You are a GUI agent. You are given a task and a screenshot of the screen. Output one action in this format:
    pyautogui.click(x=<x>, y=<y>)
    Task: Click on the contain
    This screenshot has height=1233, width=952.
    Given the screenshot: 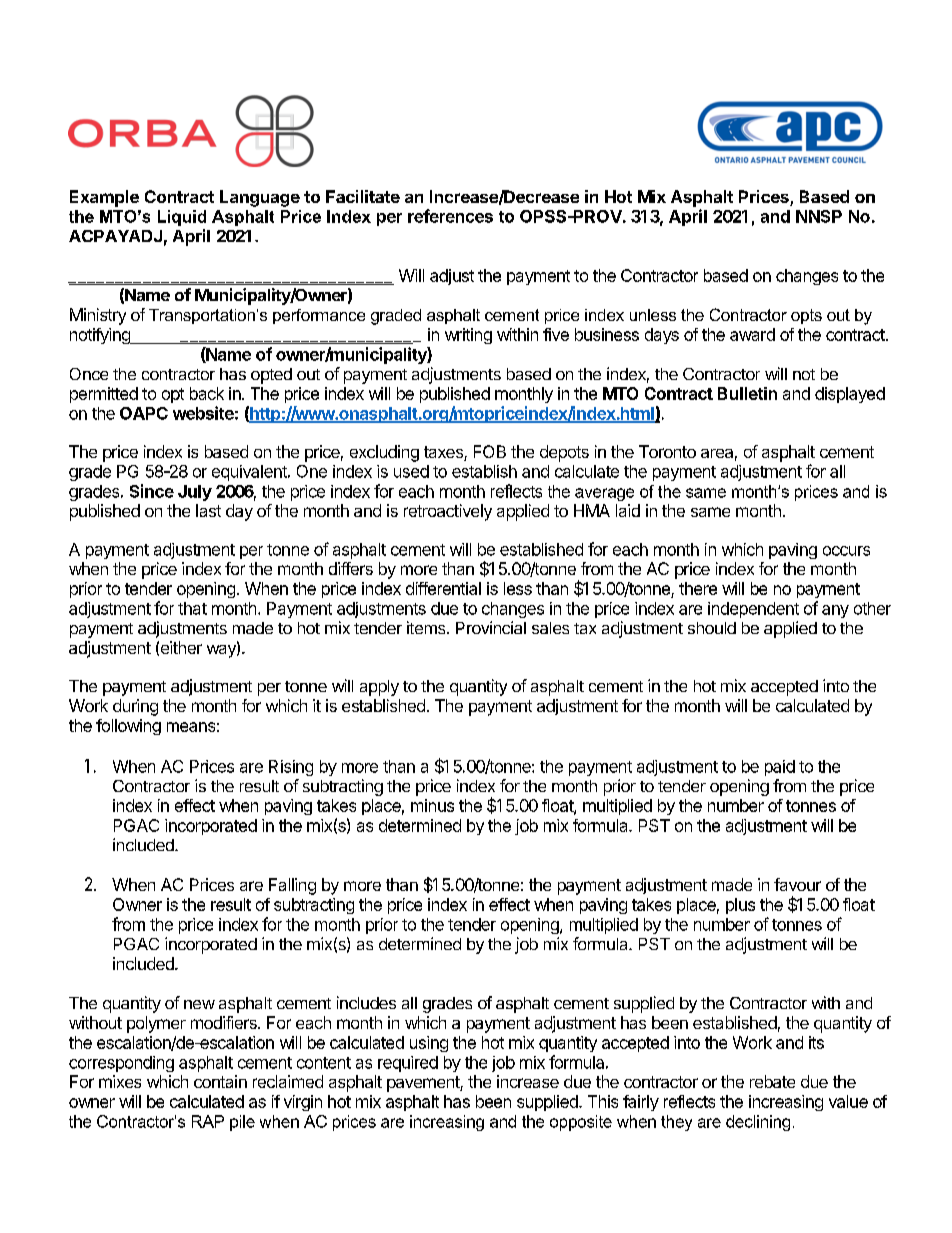 What is the action you would take?
    pyautogui.click(x=220, y=1081)
